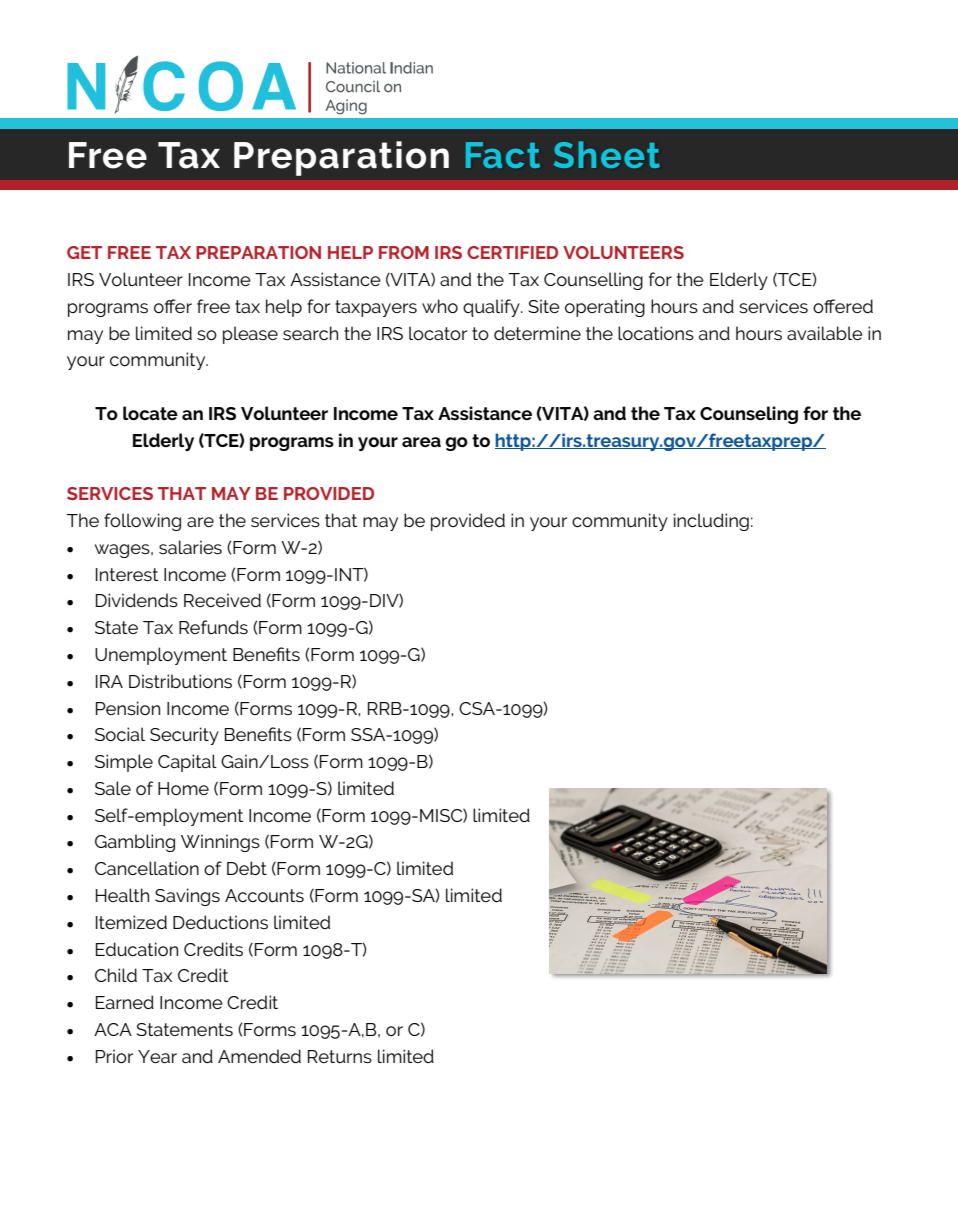 The image size is (958, 1232). What do you see at coordinates (607, 154) in the screenshot?
I see `Sheet` at bounding box center [607, 154].
